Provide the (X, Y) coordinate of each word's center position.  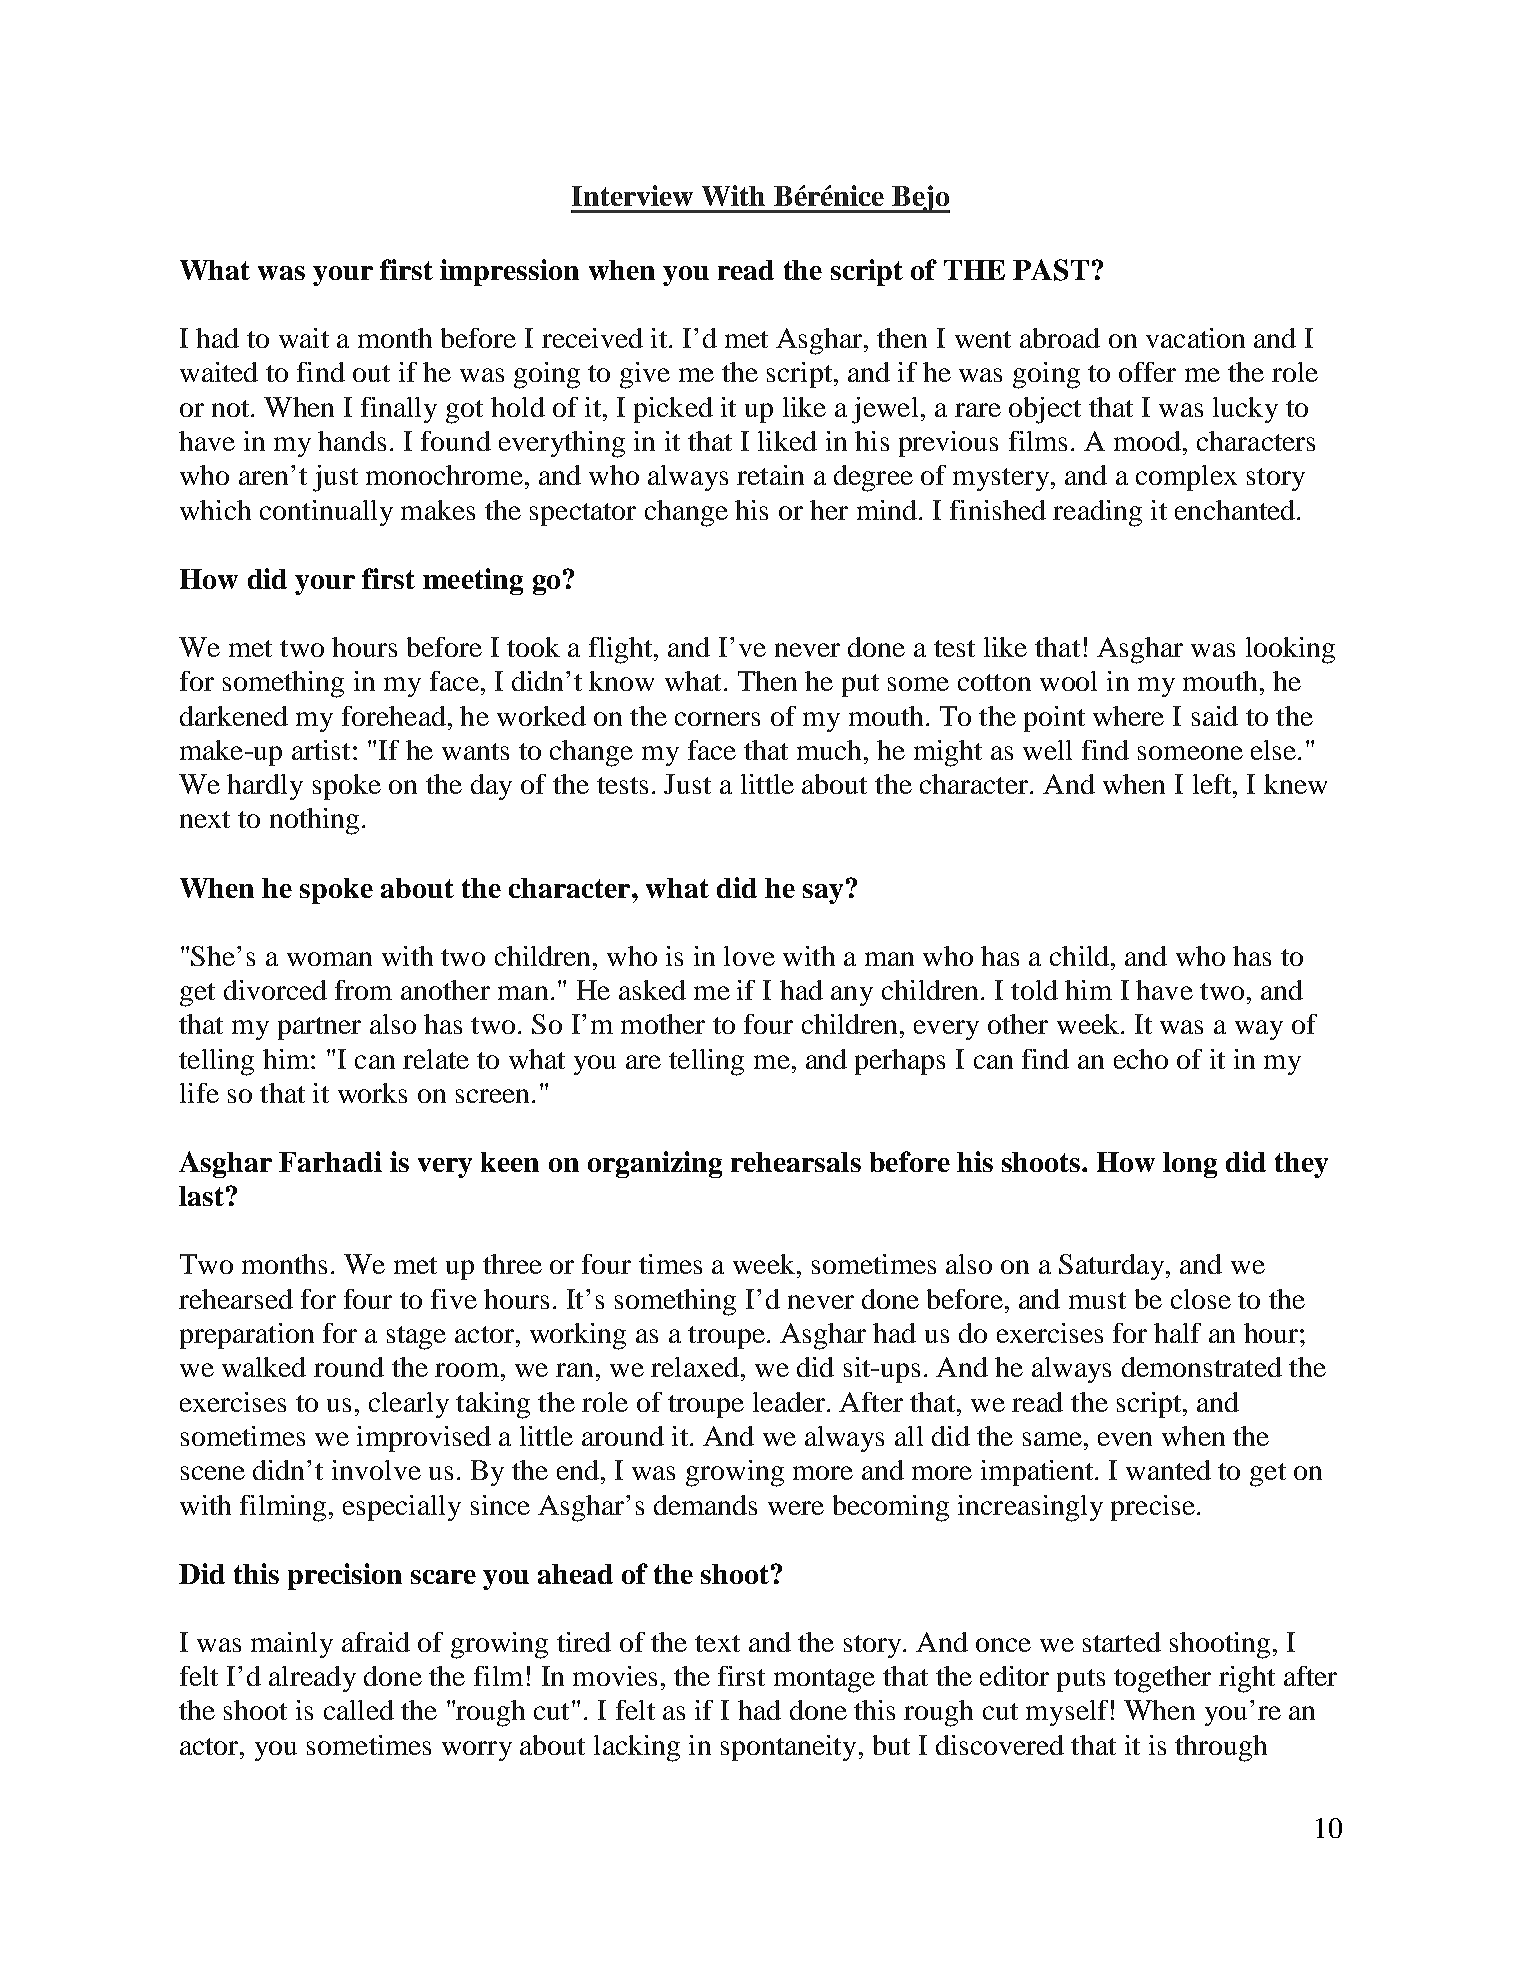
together (1162, 1679)
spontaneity (788, 1748)
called (359, 1710)
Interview (632, 195)
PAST (1051, 270)
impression (509, 272)
